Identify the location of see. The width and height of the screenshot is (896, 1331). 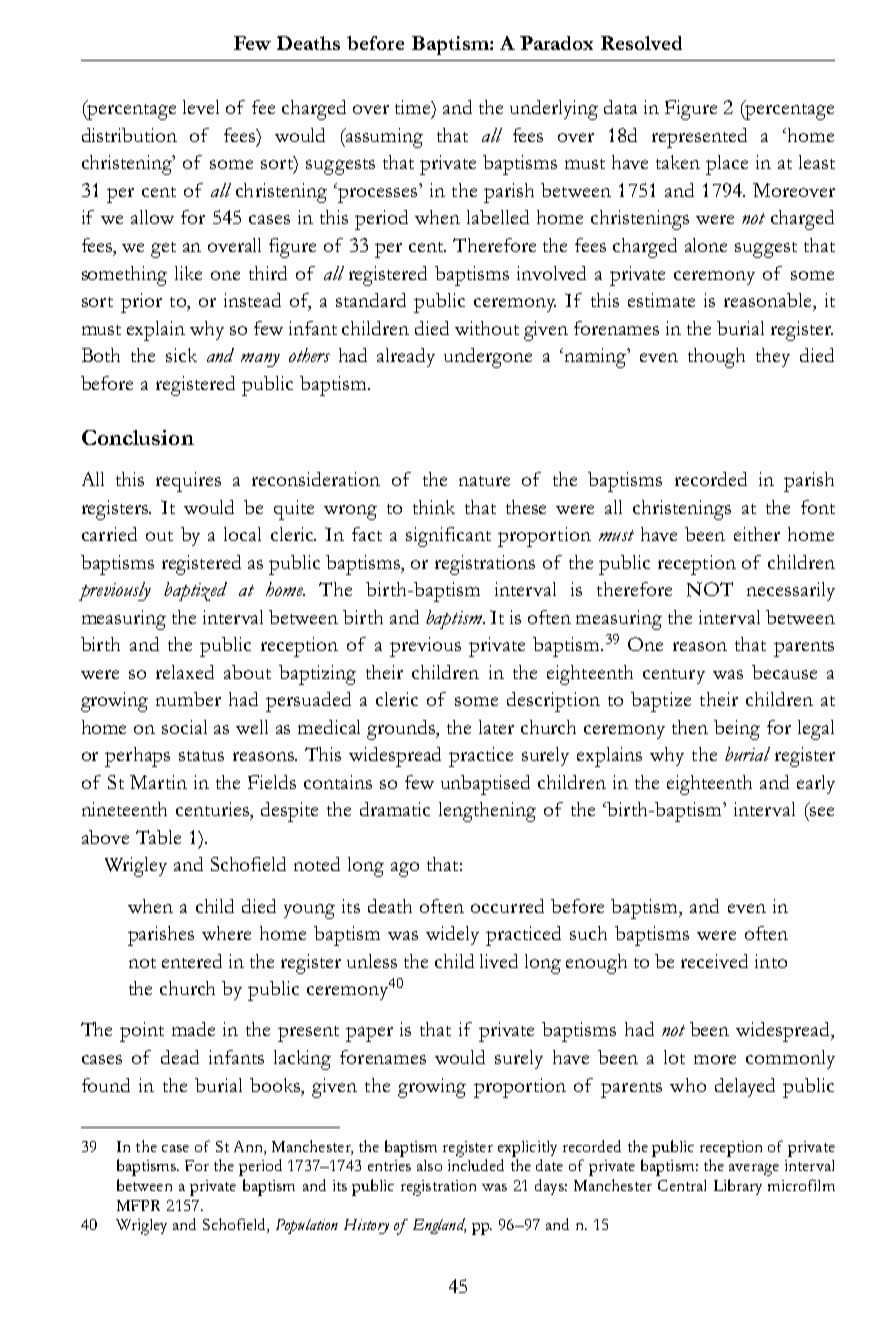
(822, 811).
